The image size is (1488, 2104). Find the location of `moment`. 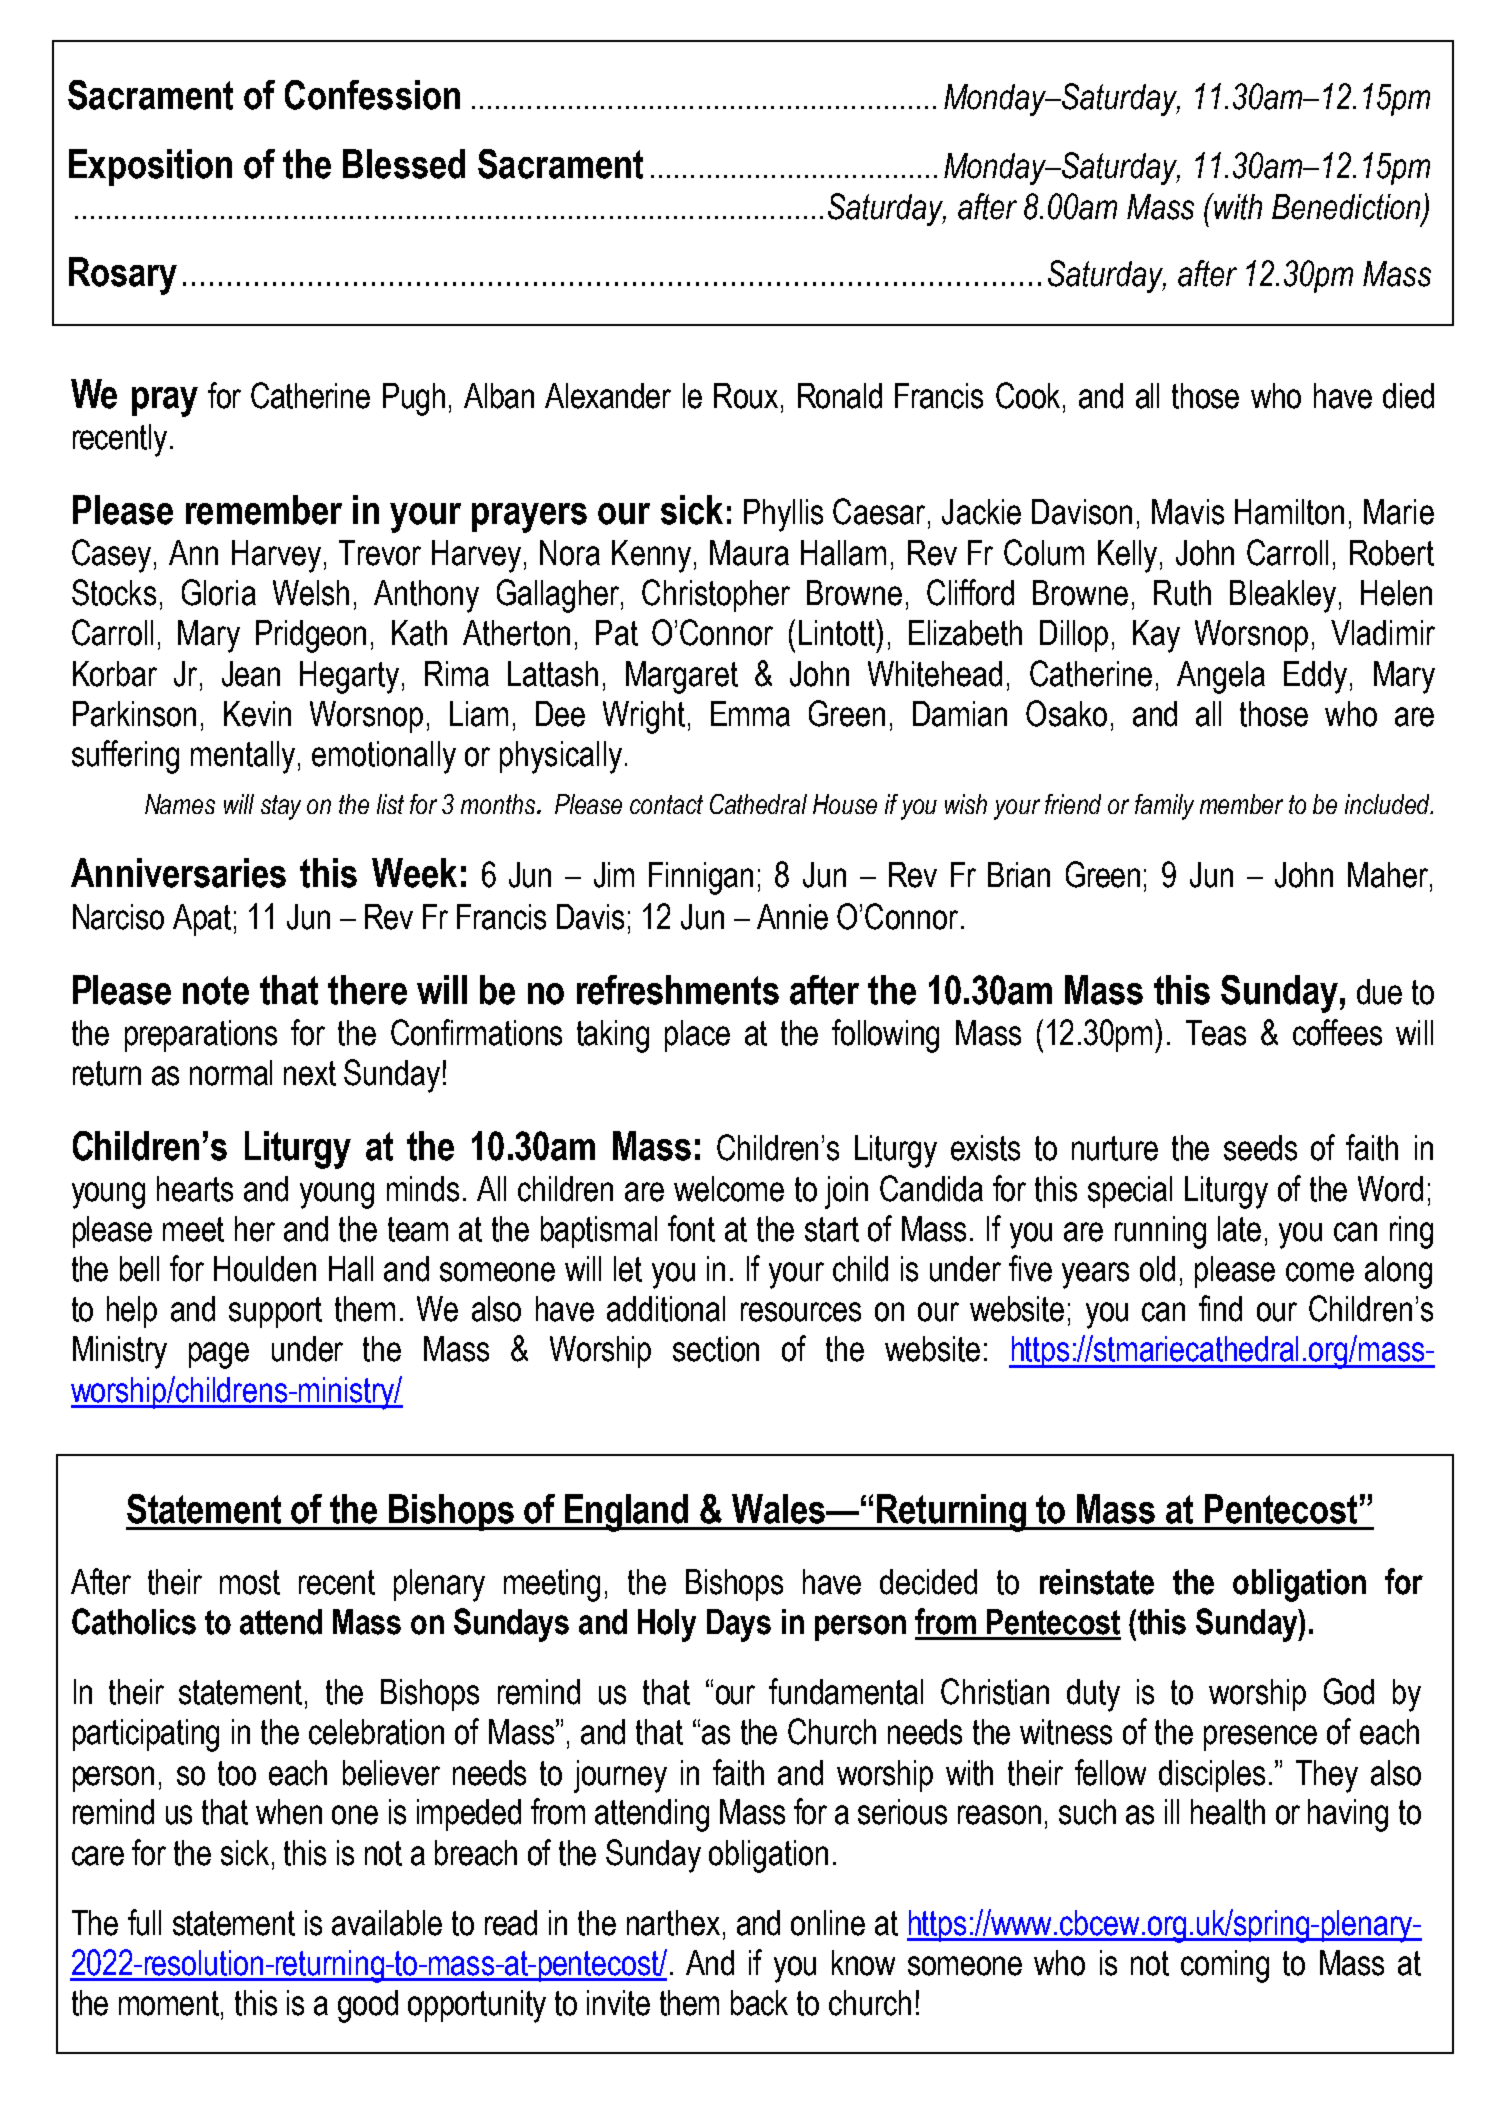

moment is located at coordinates (170, 2003).
